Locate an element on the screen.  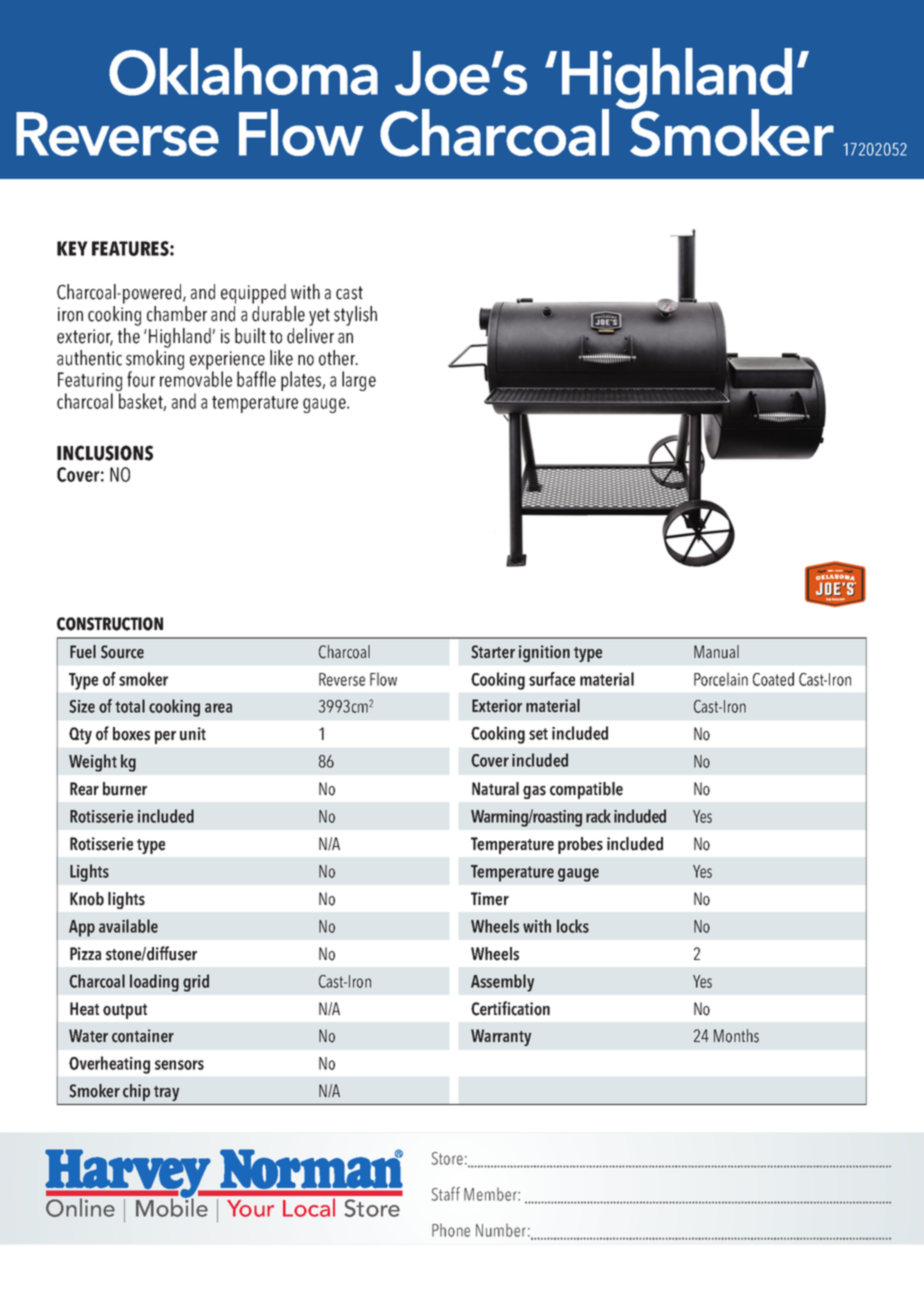
Your is located at coordinates (250, 1208).
